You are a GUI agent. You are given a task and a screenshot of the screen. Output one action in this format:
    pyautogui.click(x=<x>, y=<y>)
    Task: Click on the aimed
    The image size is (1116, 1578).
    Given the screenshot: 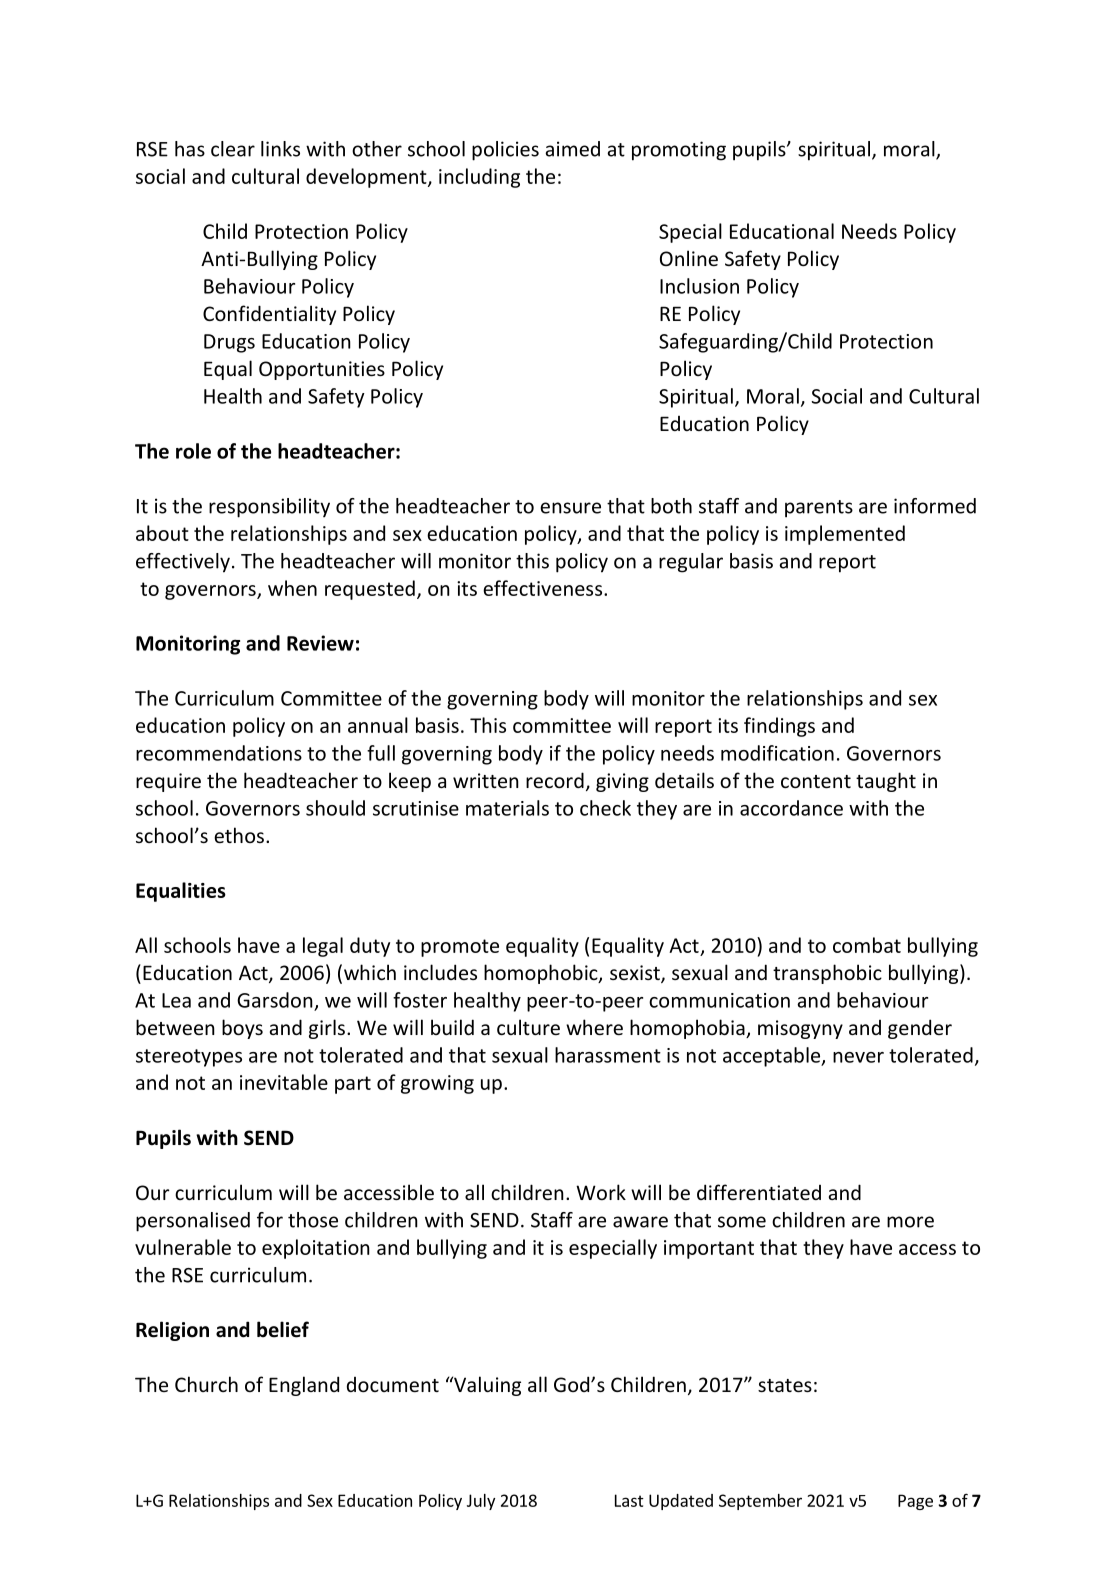 What is the action you would take?
    pyautogui.click(x=572, y=149)
